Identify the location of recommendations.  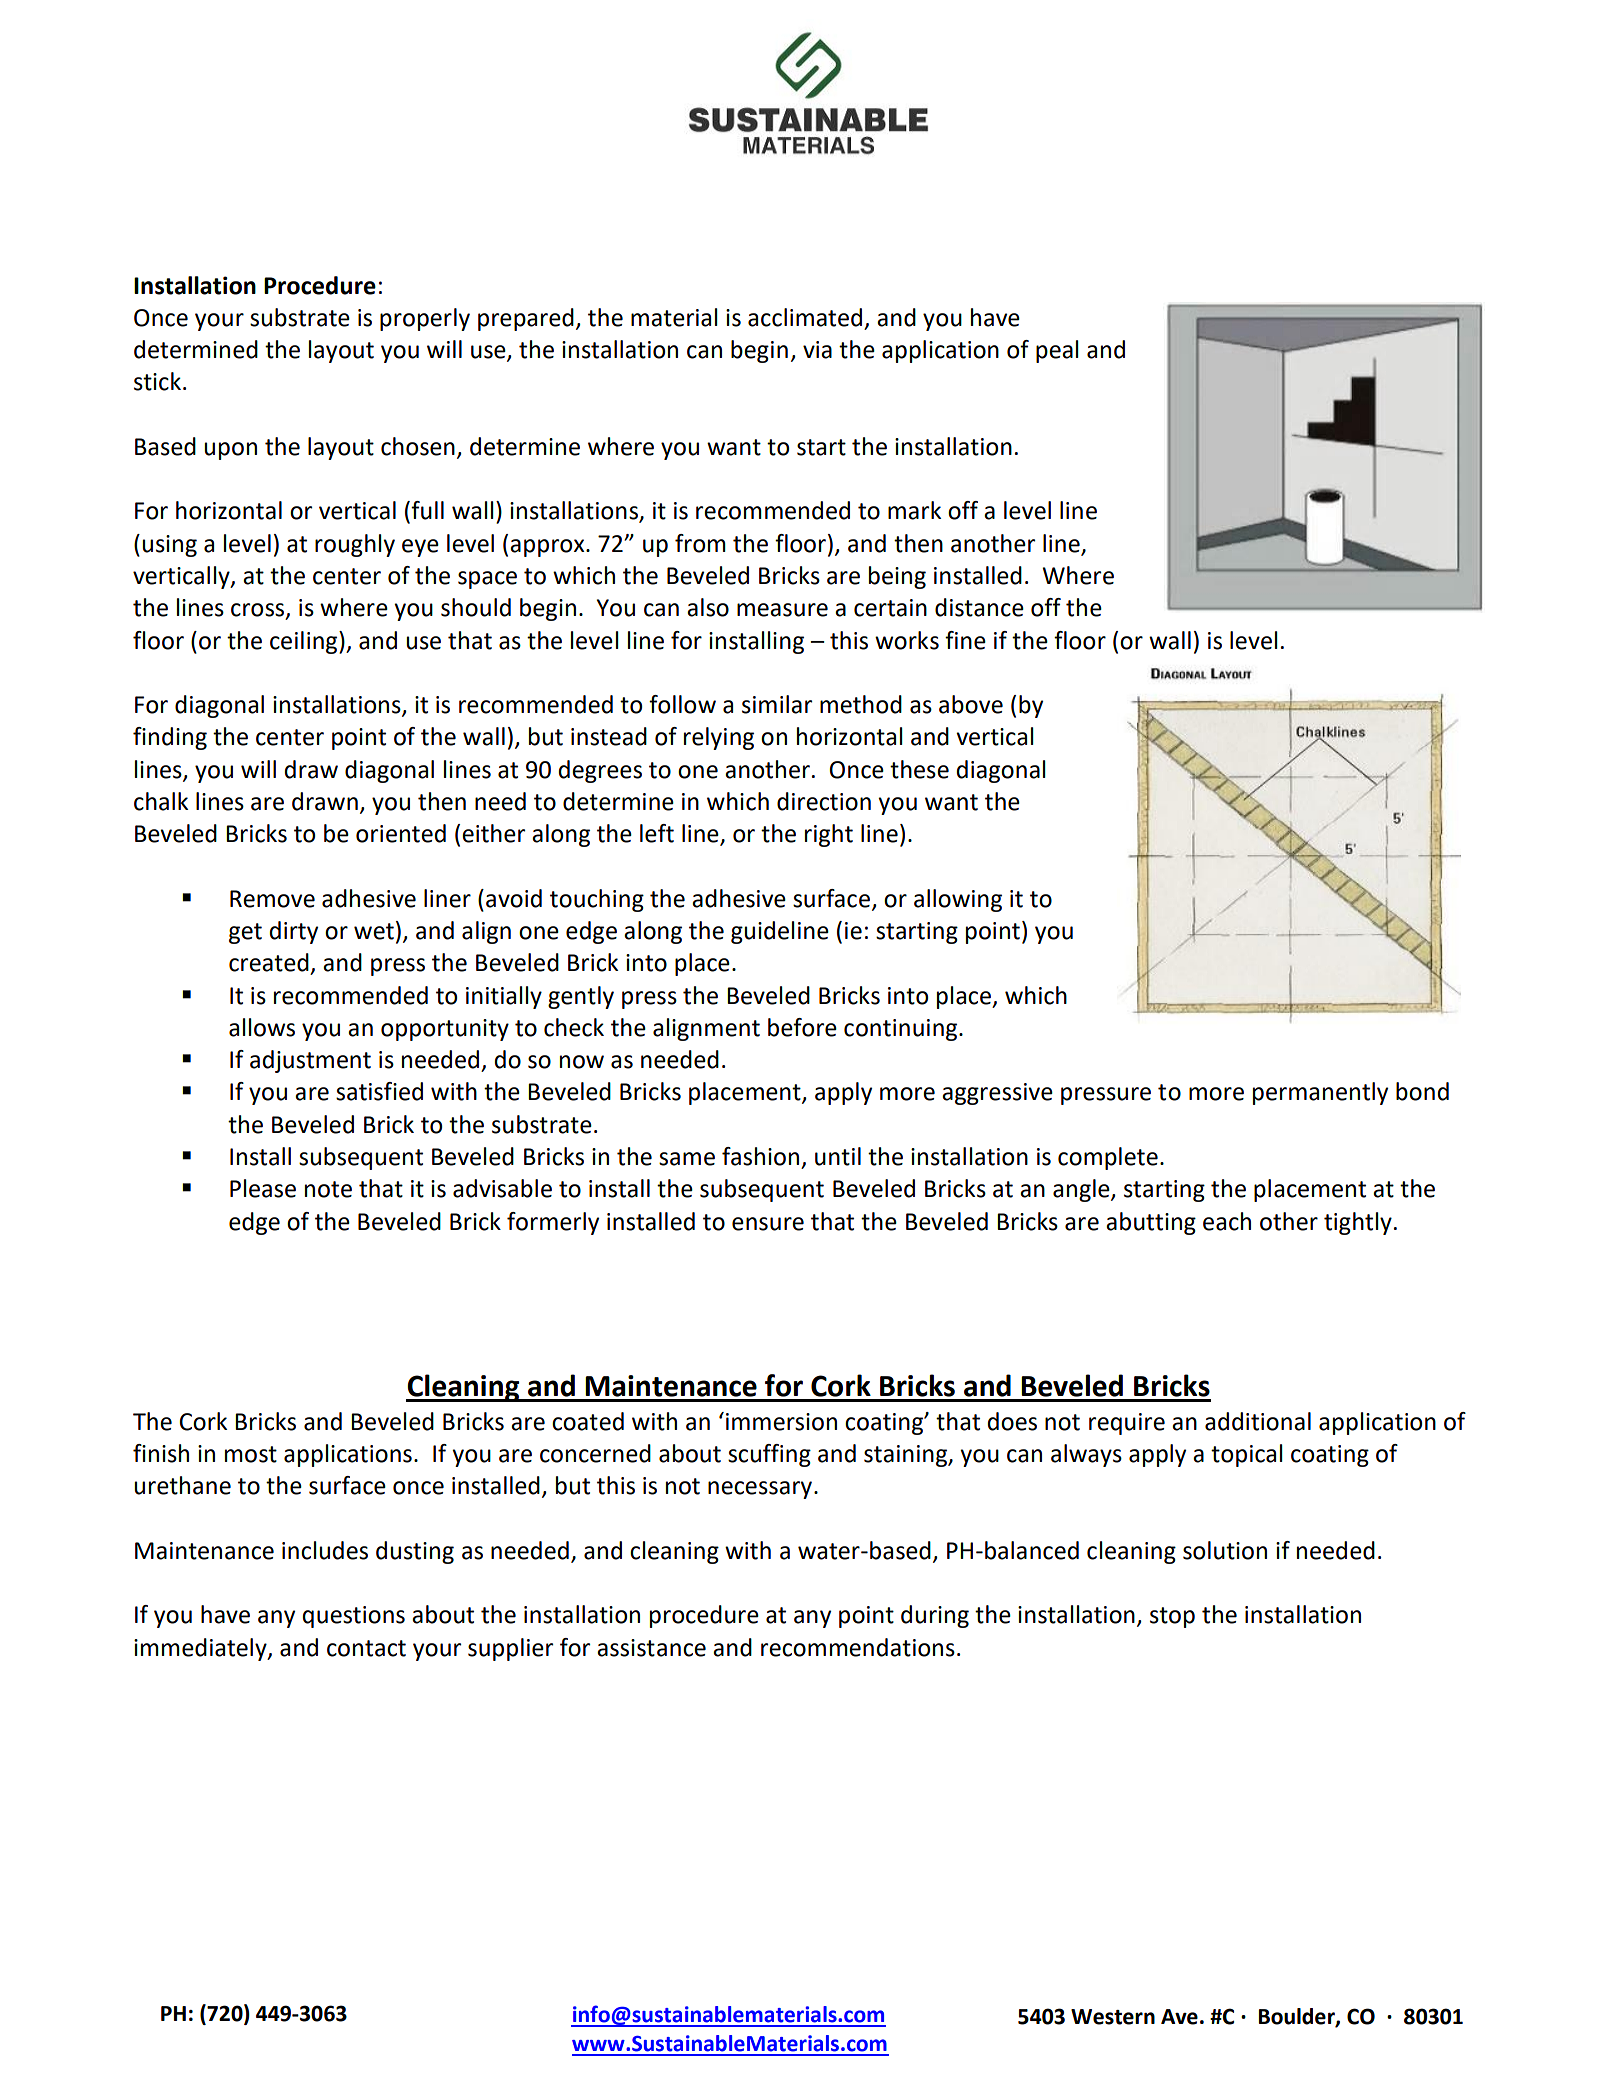
(858, 1647).
